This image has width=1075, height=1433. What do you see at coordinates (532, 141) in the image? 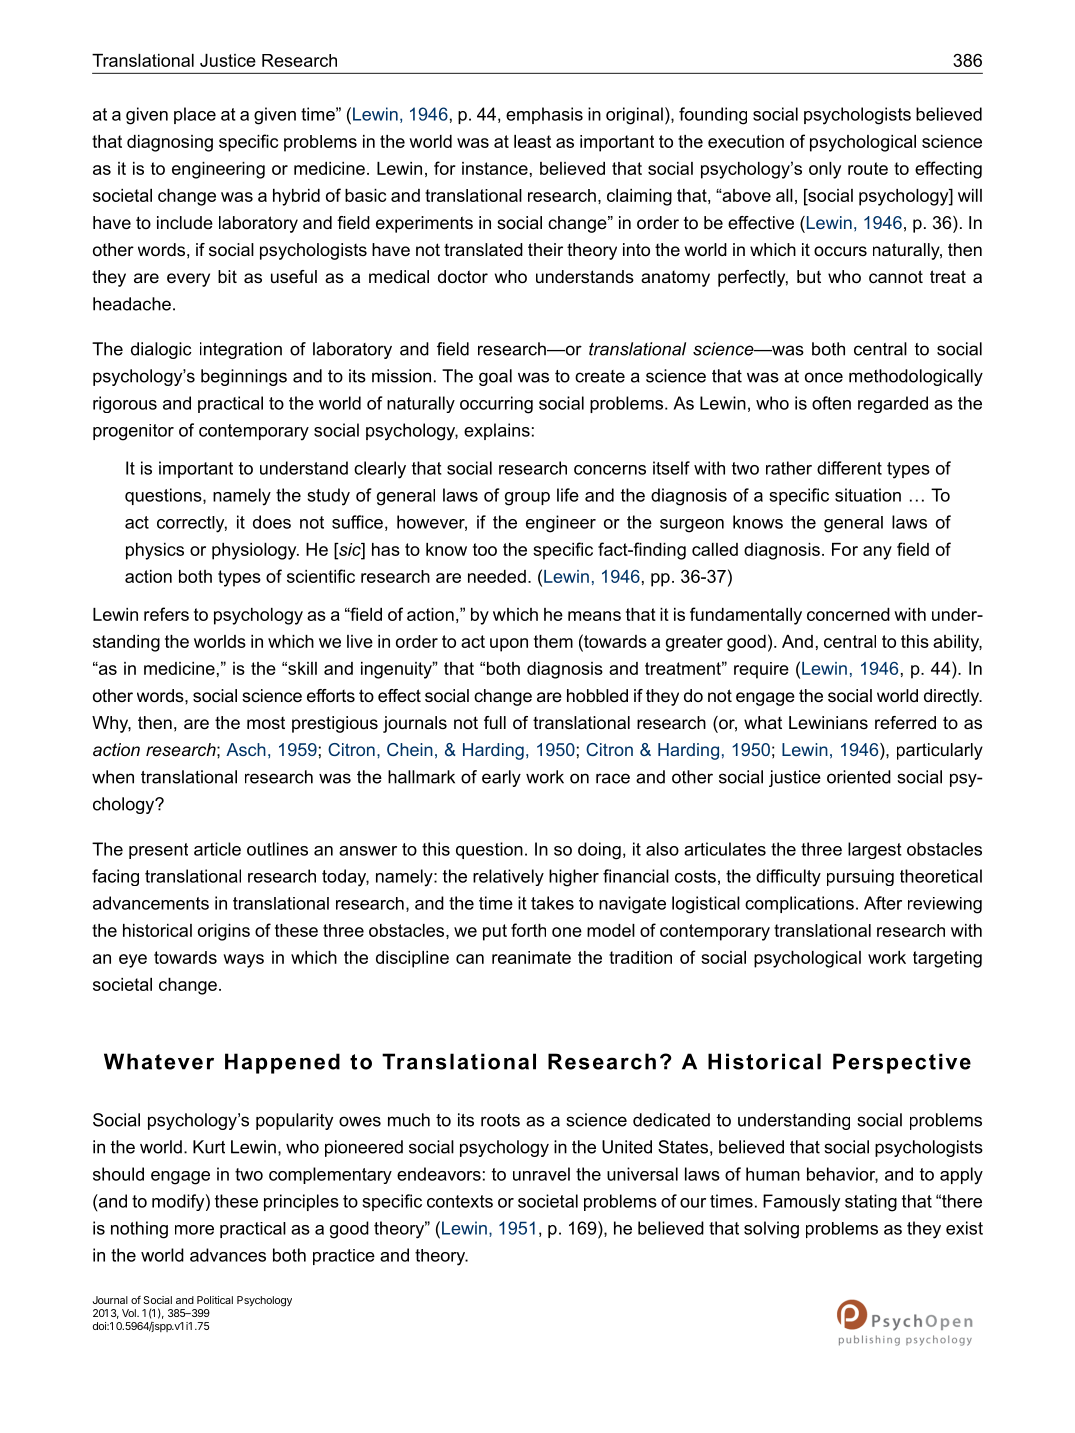
I see `least` at bounding box center [532, 141].
